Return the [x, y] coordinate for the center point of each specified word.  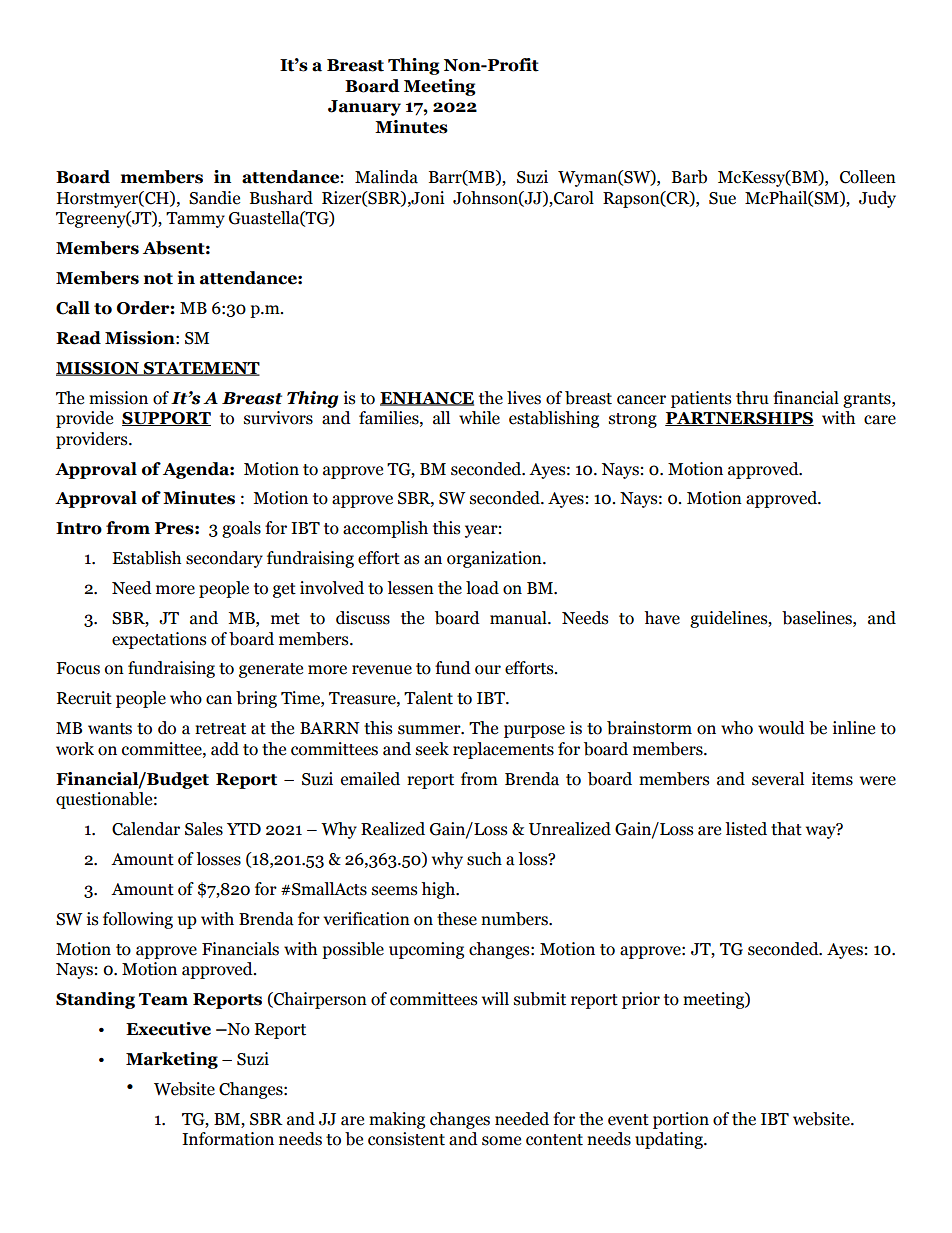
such [484, 859]
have [662, 618]
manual [519, 618]
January [364, 108]
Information [228, 1139]
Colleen [868, 177]
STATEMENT [201, 369]
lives [524, 398]
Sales [204, 829]
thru [752, 398]
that [786, 829]
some [501, 1141]
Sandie [214, 198]
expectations [159, 640]
